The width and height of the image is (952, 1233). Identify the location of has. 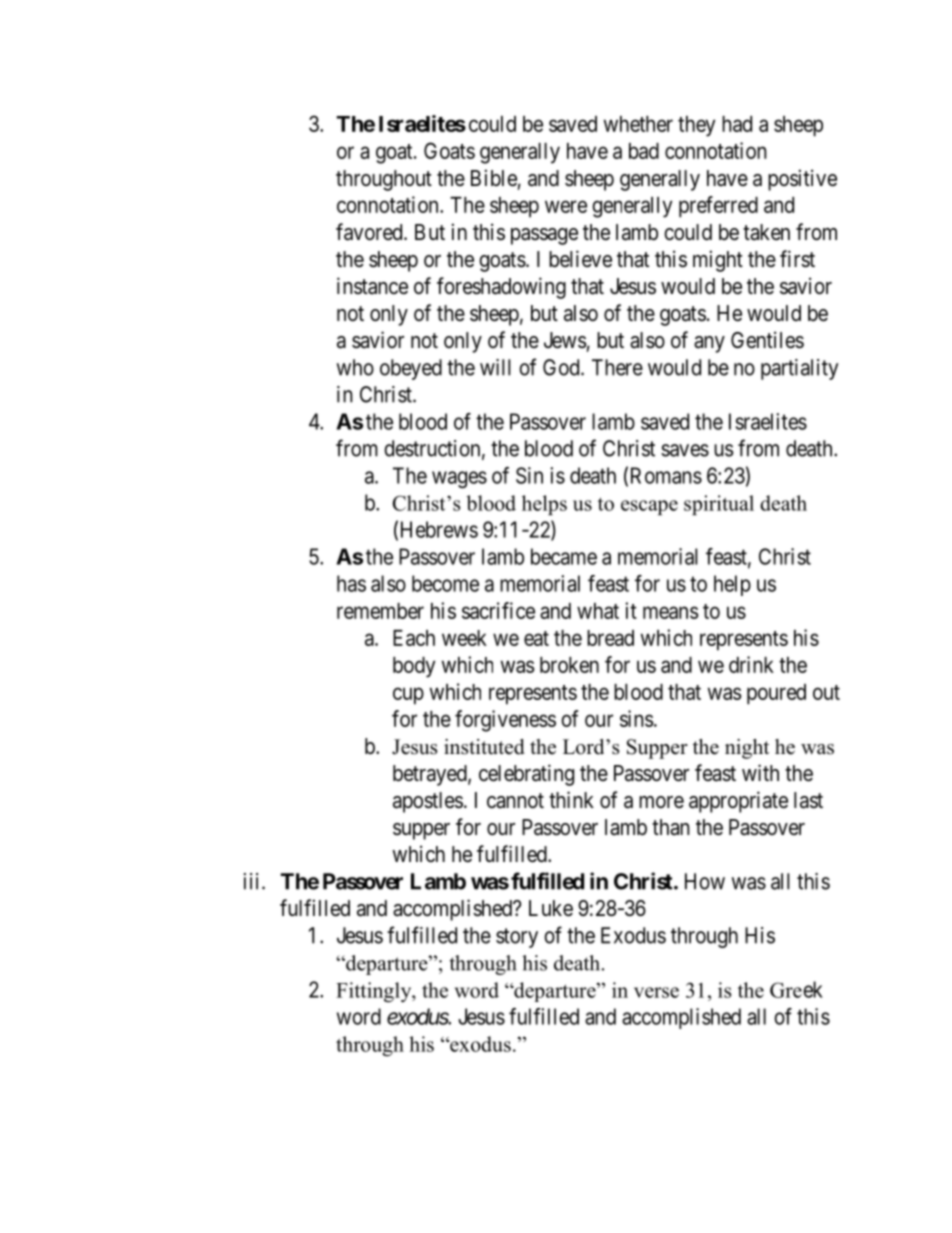
(351, 583).
